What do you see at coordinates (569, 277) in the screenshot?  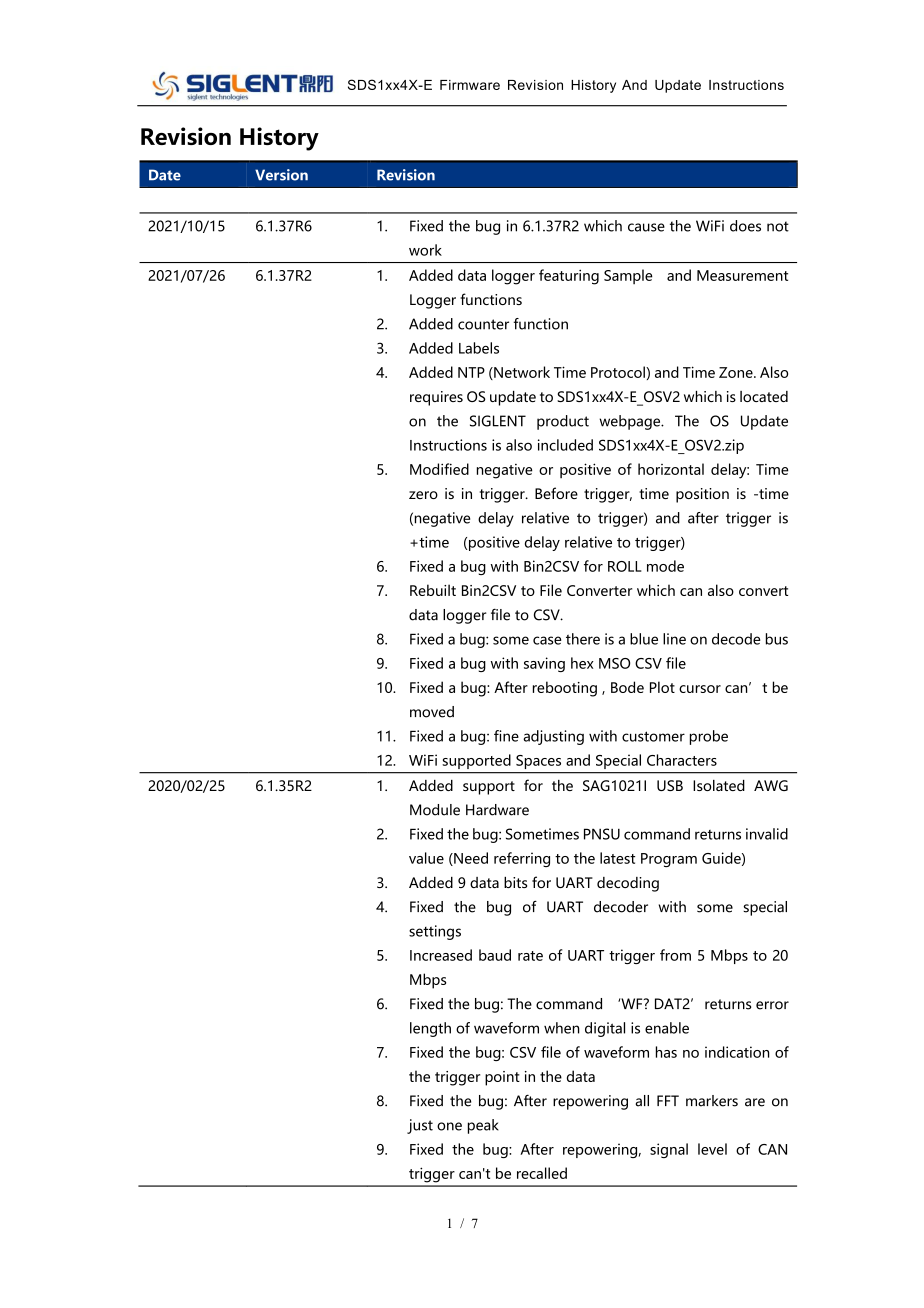 I see `featuring` at bounding box center [569, 277].
